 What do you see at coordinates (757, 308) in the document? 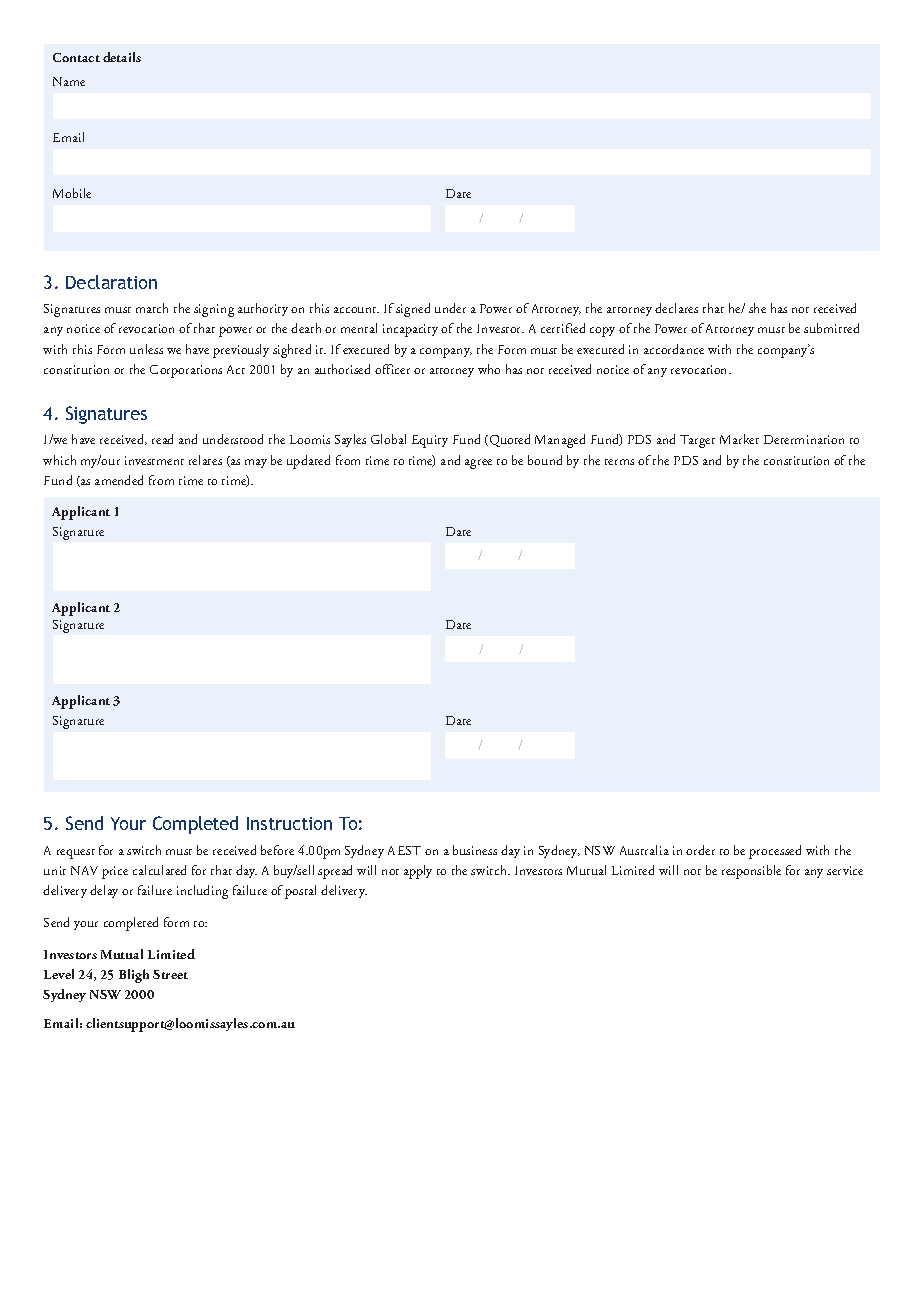
I see `she` at bounding box center [757, 308].
